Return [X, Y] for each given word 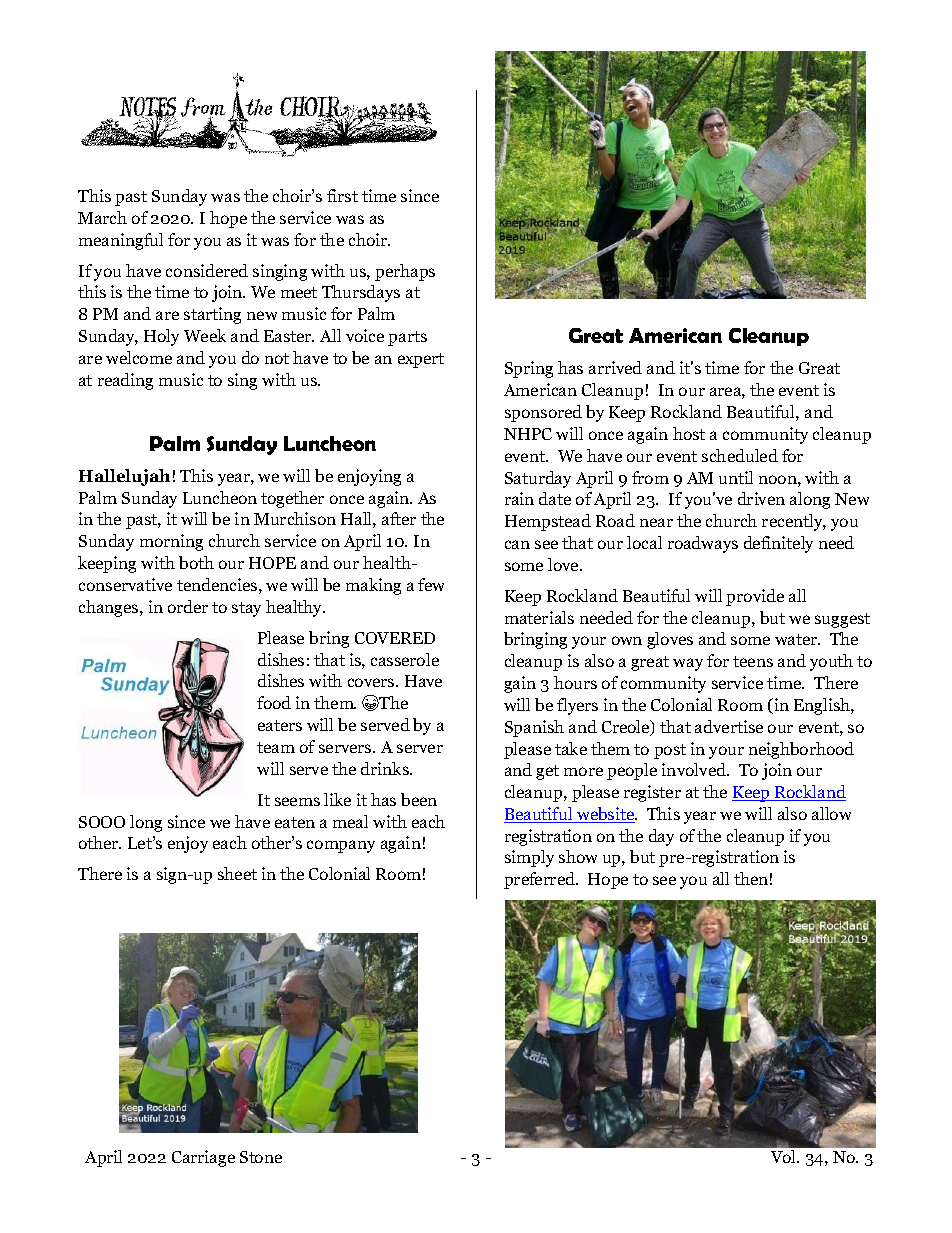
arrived [615, 367]
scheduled [740, 455]
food [274, 702]
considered [207, 270]
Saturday [538, 479]
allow [831, 813]
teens [753, 661]
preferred [540, 880]
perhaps [405, 272]
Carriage [203, 1158]
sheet [237, 873]
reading [125, 381]
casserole [405, 659]
